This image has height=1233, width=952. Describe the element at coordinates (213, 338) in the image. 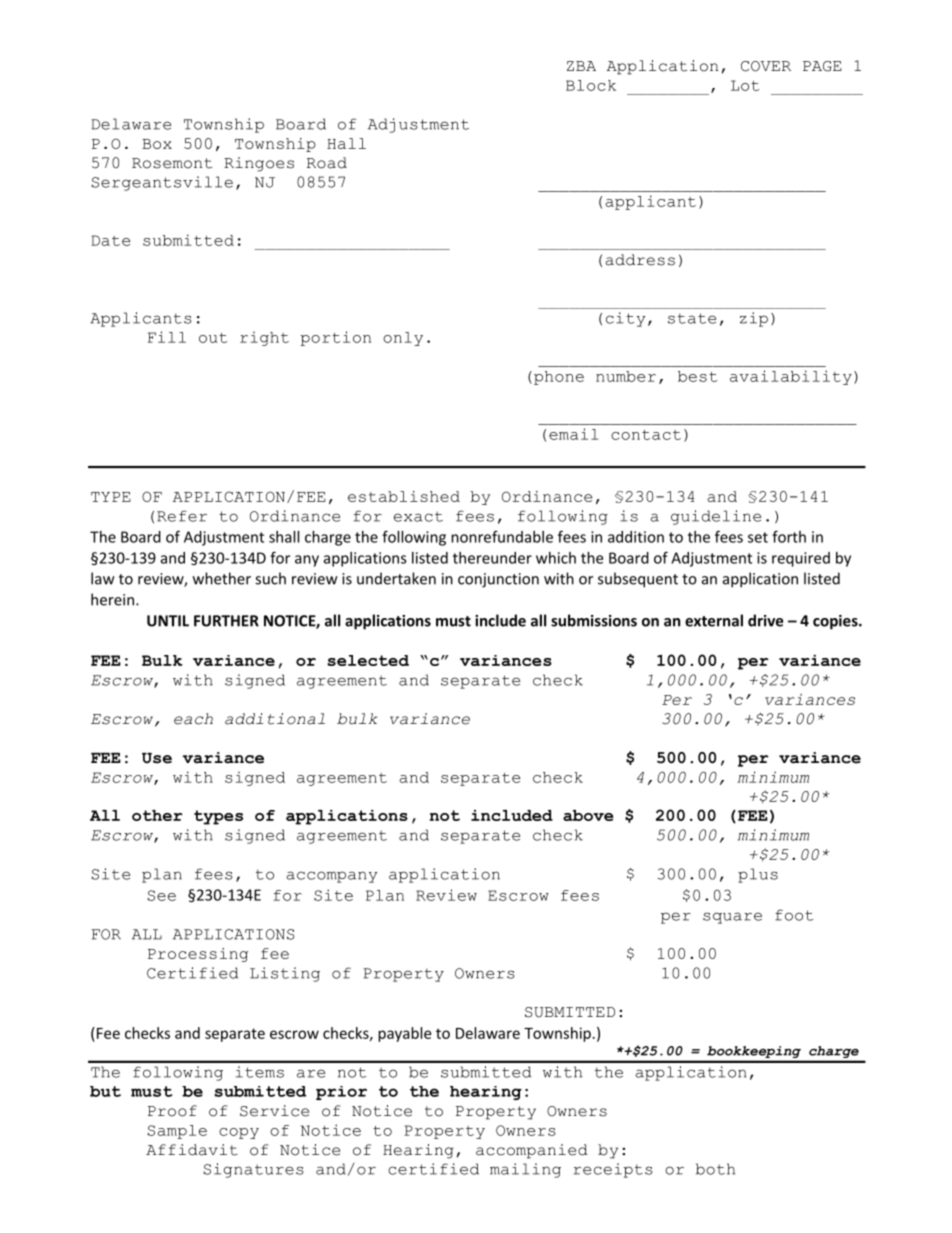

I see `out` at that location.
